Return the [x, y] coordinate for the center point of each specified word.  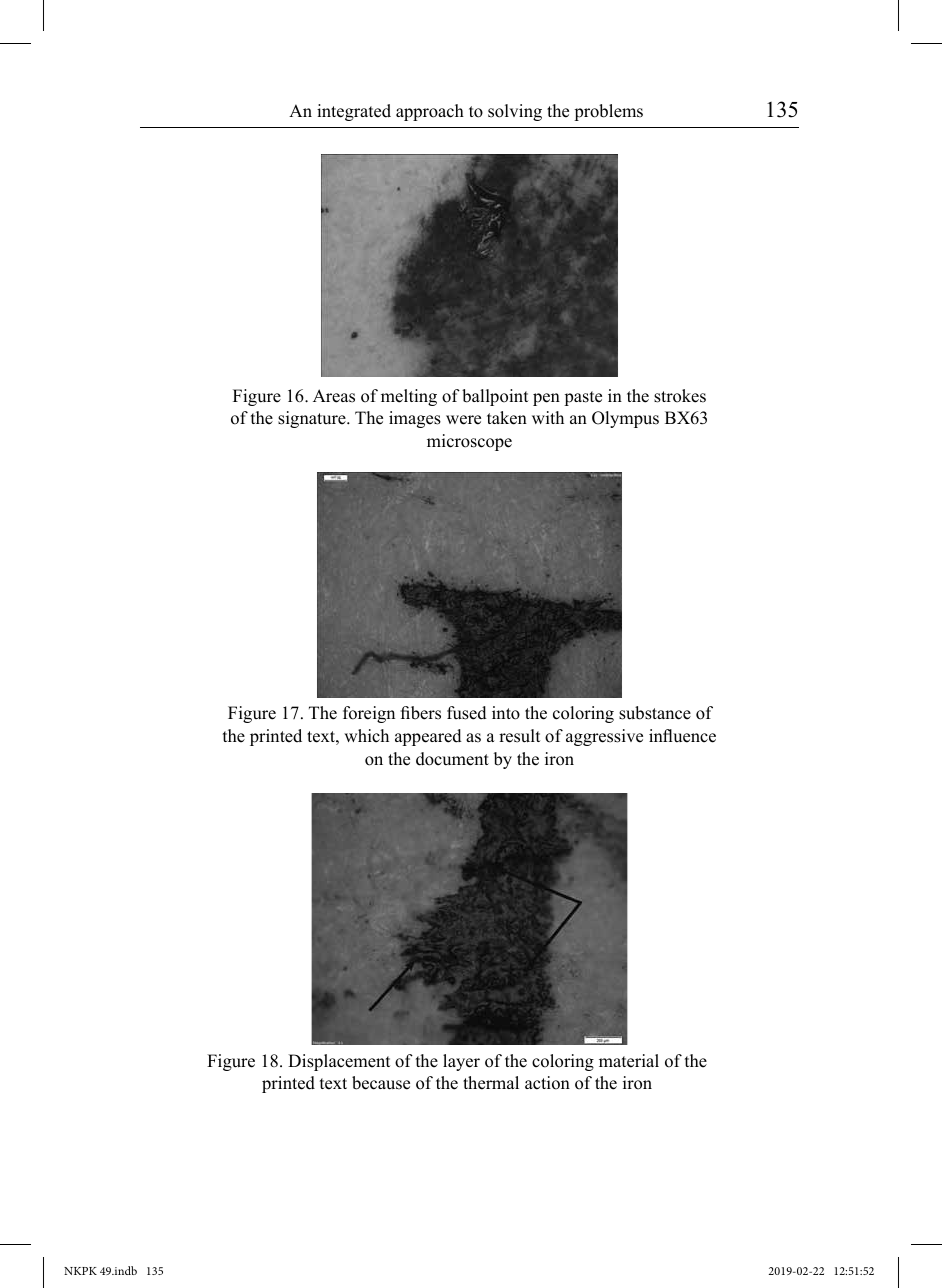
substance [655, 713]
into [506, 713]
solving [515, 112]
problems [608, 112]
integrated [354, 112]
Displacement [339, 1062]
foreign [369, 714]
